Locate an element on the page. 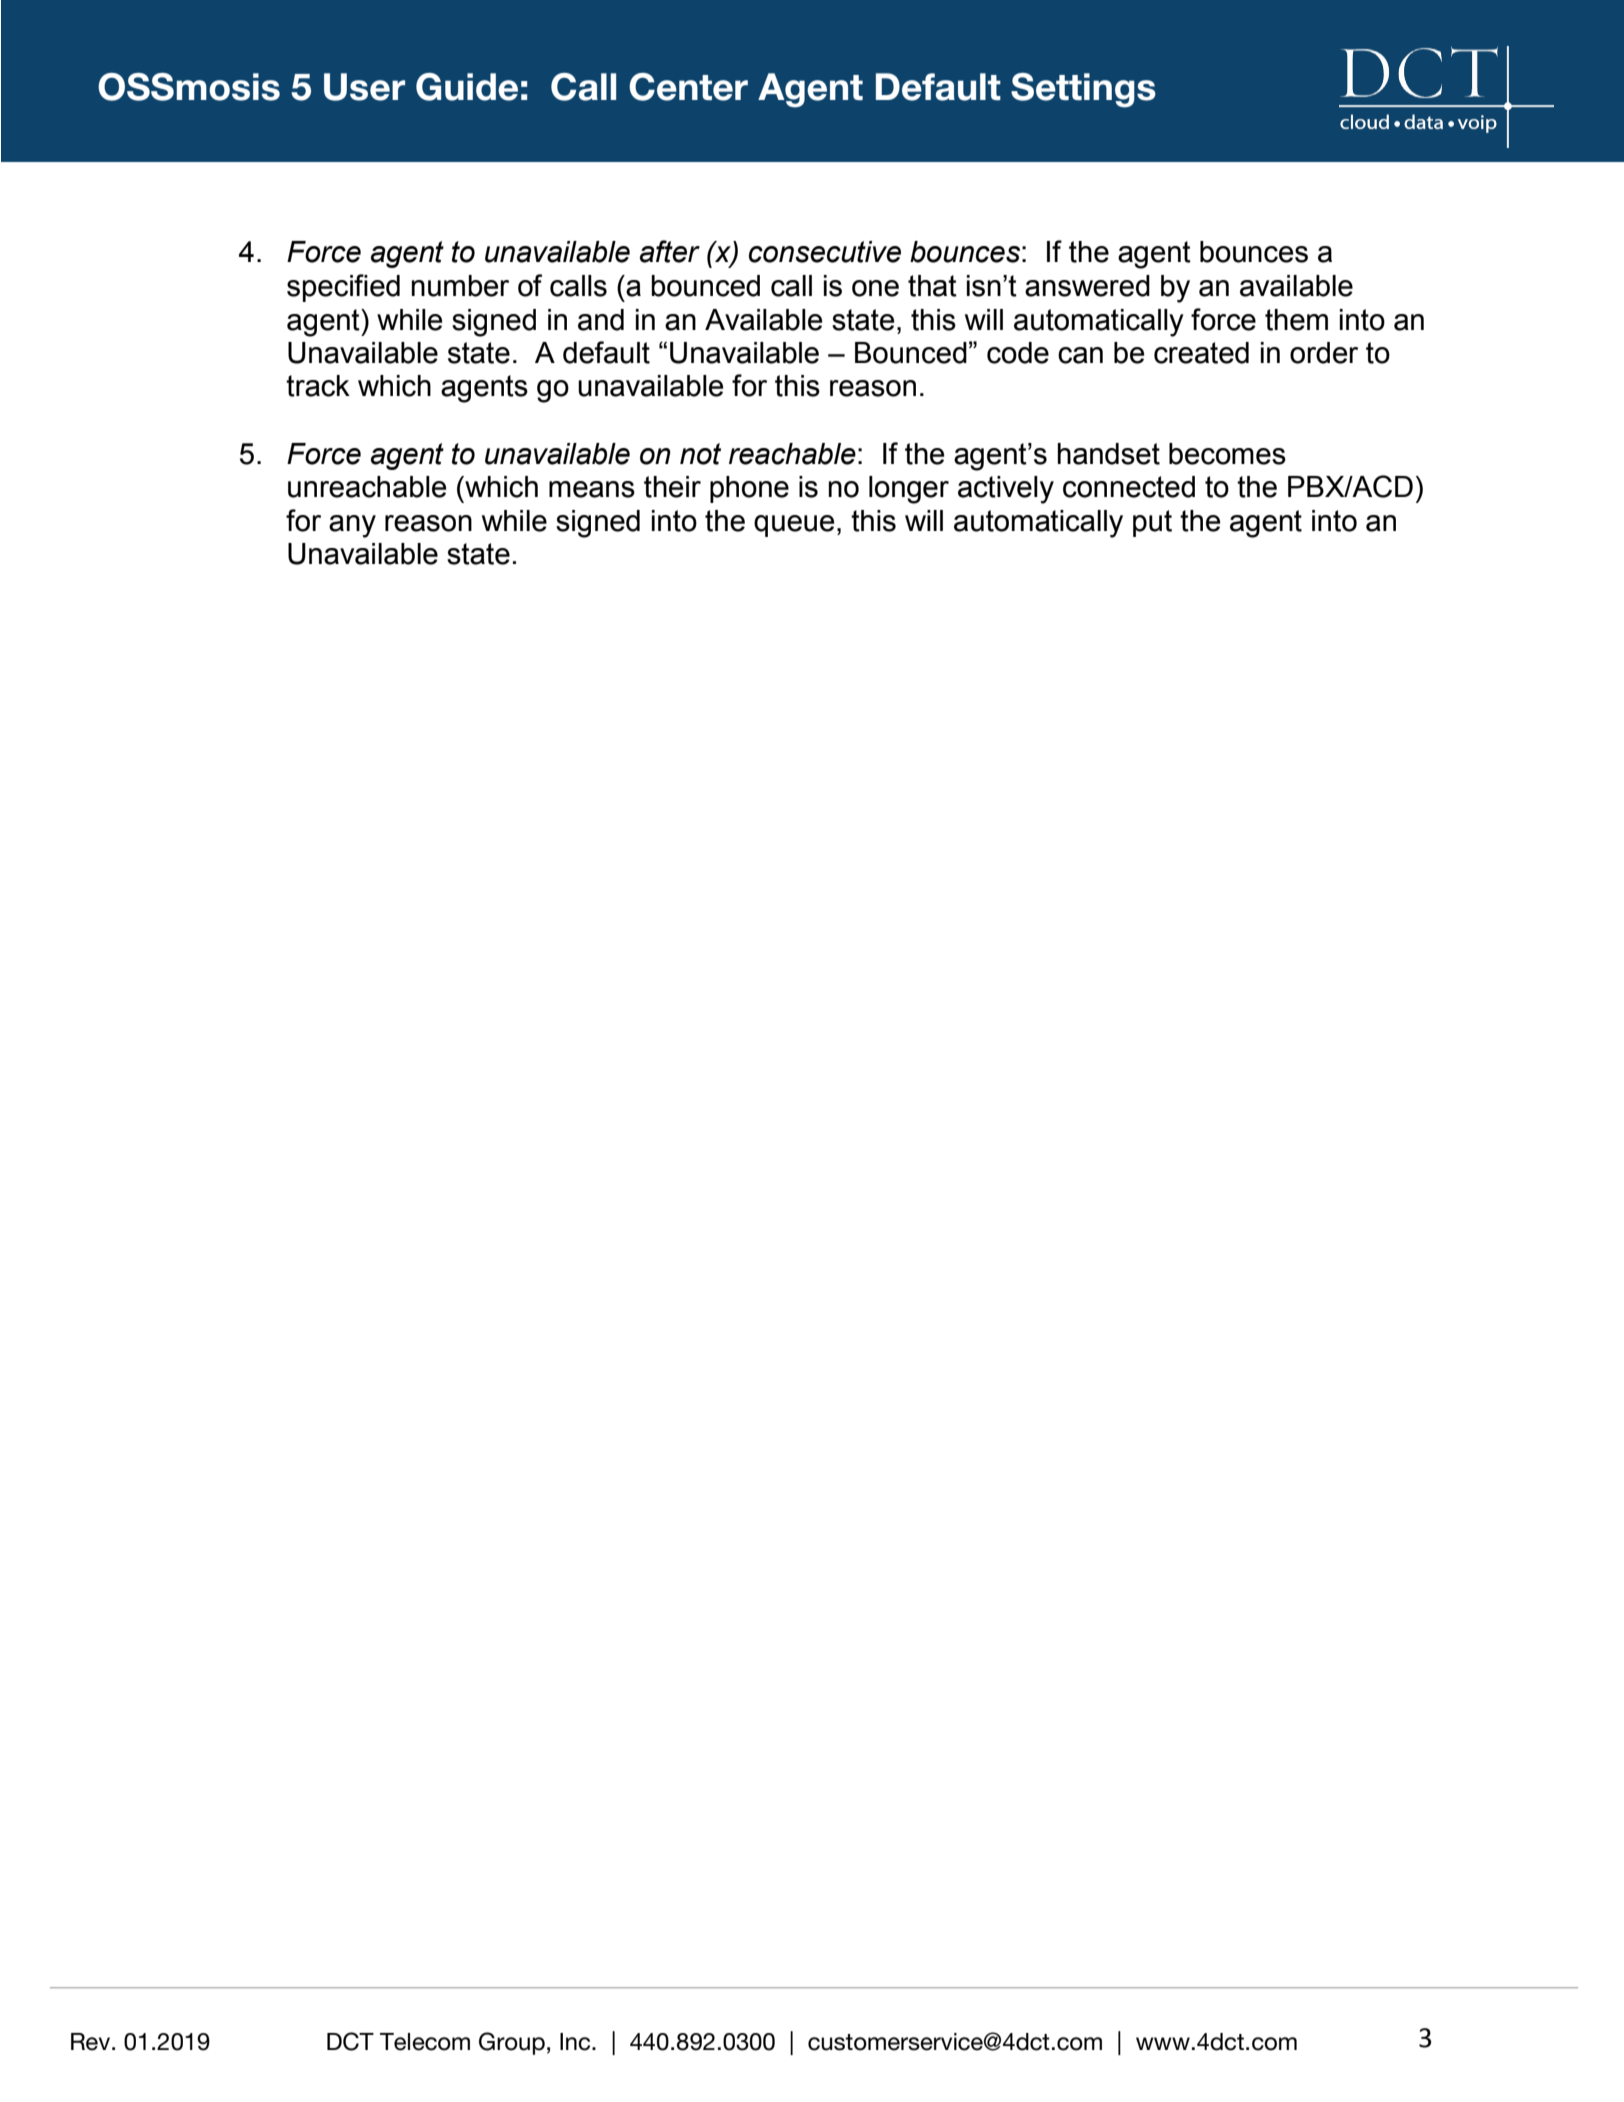 This page has height=2102, width=1624. put is located at coordinates (1152, 523).
